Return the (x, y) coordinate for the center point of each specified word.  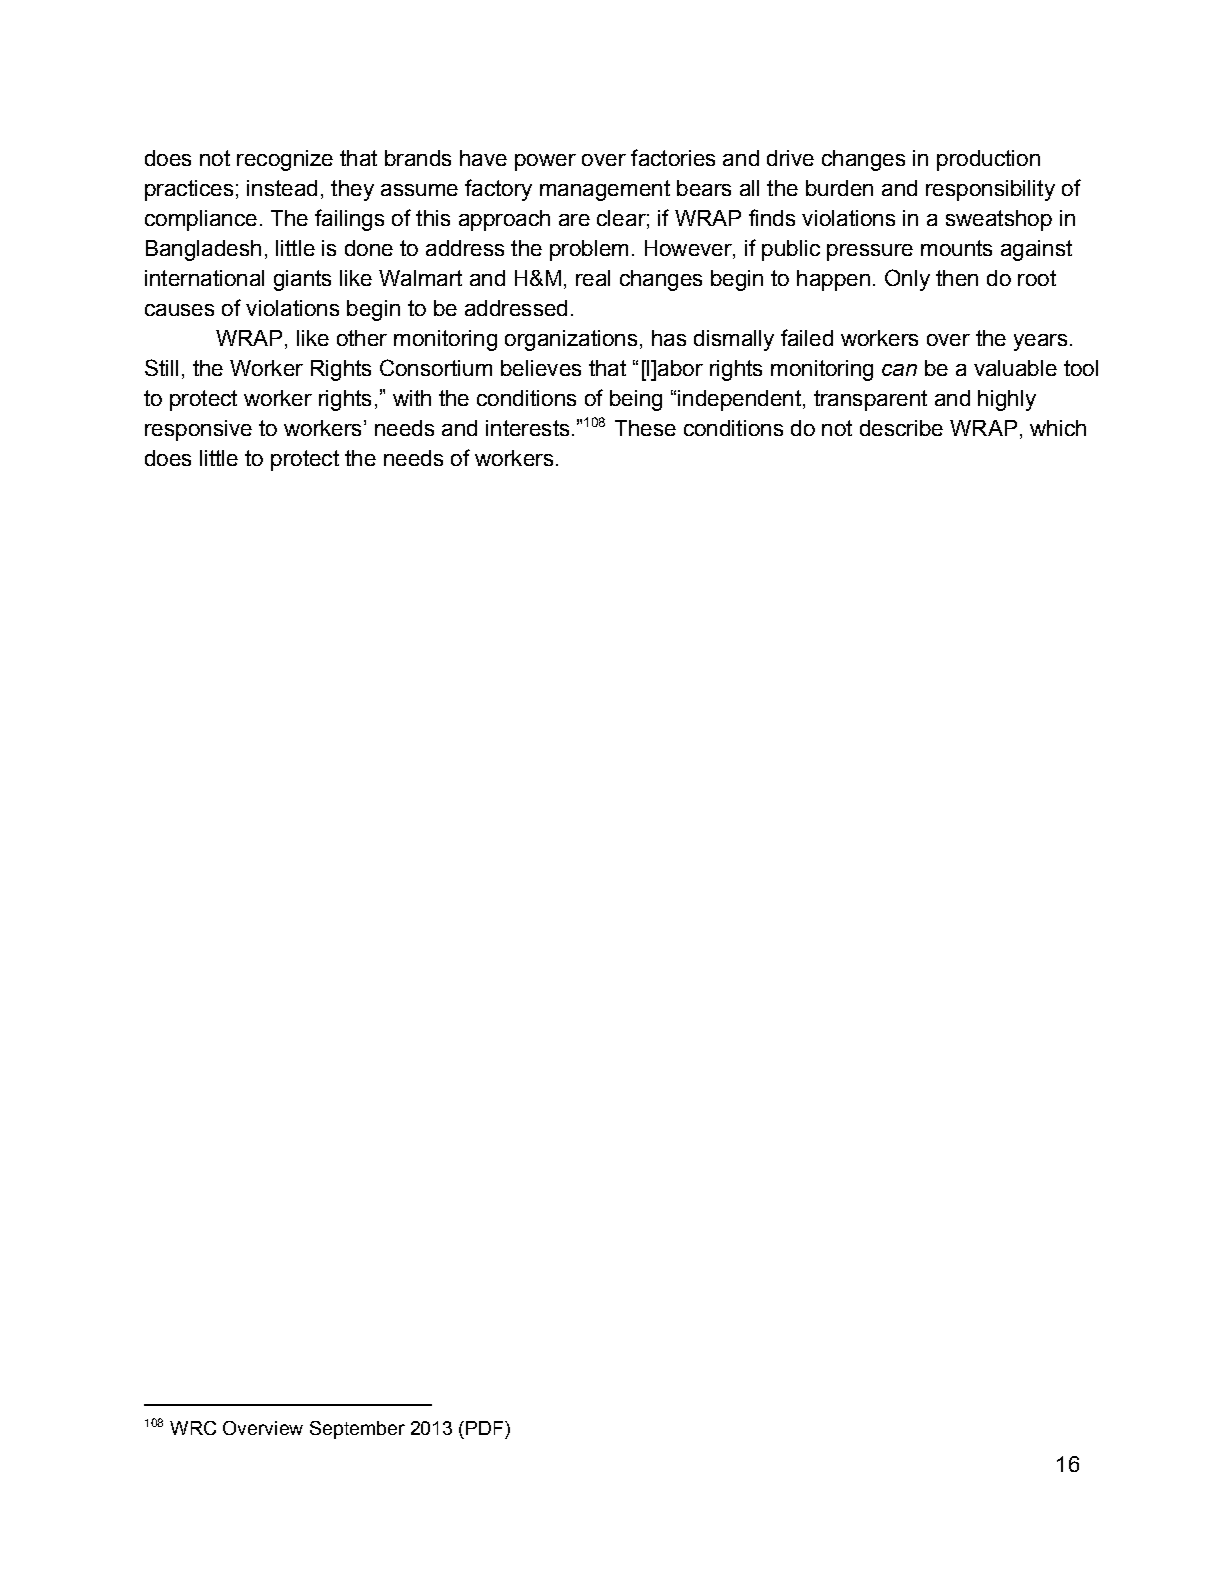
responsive (198, 430)
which (1058, 428)
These (645, 428)
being (636, 400)
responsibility (990, 190)
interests (527, 428)
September (357, 1430)
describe (901, 428)
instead (282, 188)
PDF (484, 1428)
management (605, 190)
